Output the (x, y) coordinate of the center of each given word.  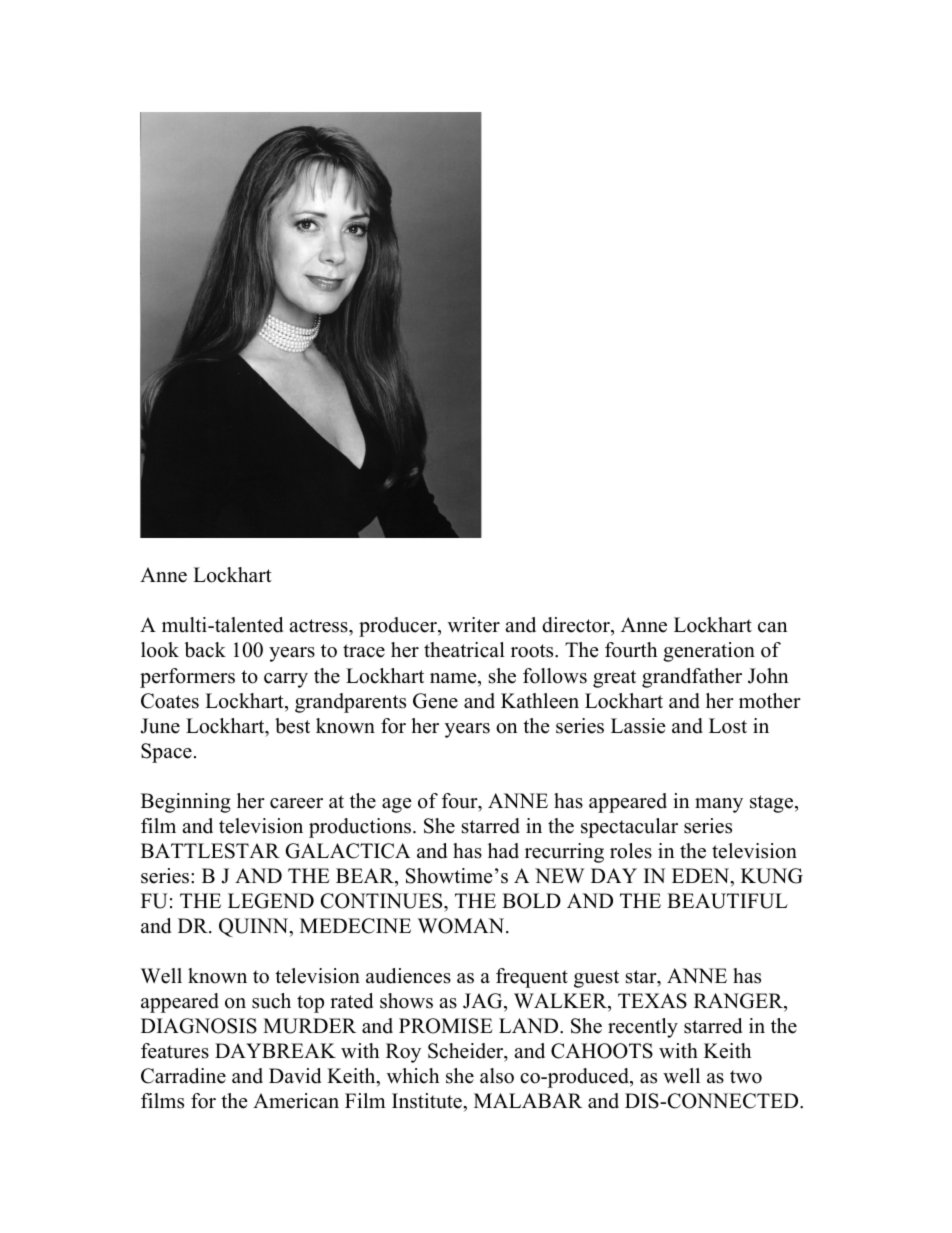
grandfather (692, 678)
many (719, 805)
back (205, 650)
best (292, 726)
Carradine (183, 1076)
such (271, 1001)
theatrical (464, 650)
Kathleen (540, 701)
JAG (484, 1002)
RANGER (739, 1002)
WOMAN (462, 926)
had (503, 851)
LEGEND (271, 901)
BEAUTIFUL (727, 901)
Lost (728, 726)
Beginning (186, 803)
